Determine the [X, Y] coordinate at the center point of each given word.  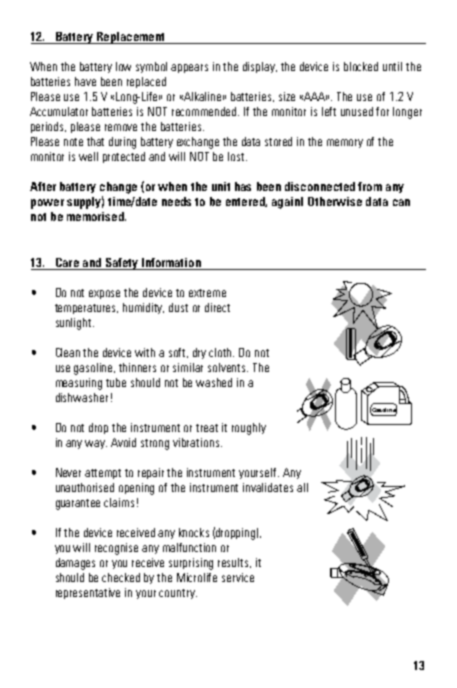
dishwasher [82, 397]
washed [214, 382]
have [85, 81]
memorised [96, 216]
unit [221, 186]
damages [75, 564]
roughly [249, 429]
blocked [361, 66]
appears [189, 68]
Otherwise [335, 201]
